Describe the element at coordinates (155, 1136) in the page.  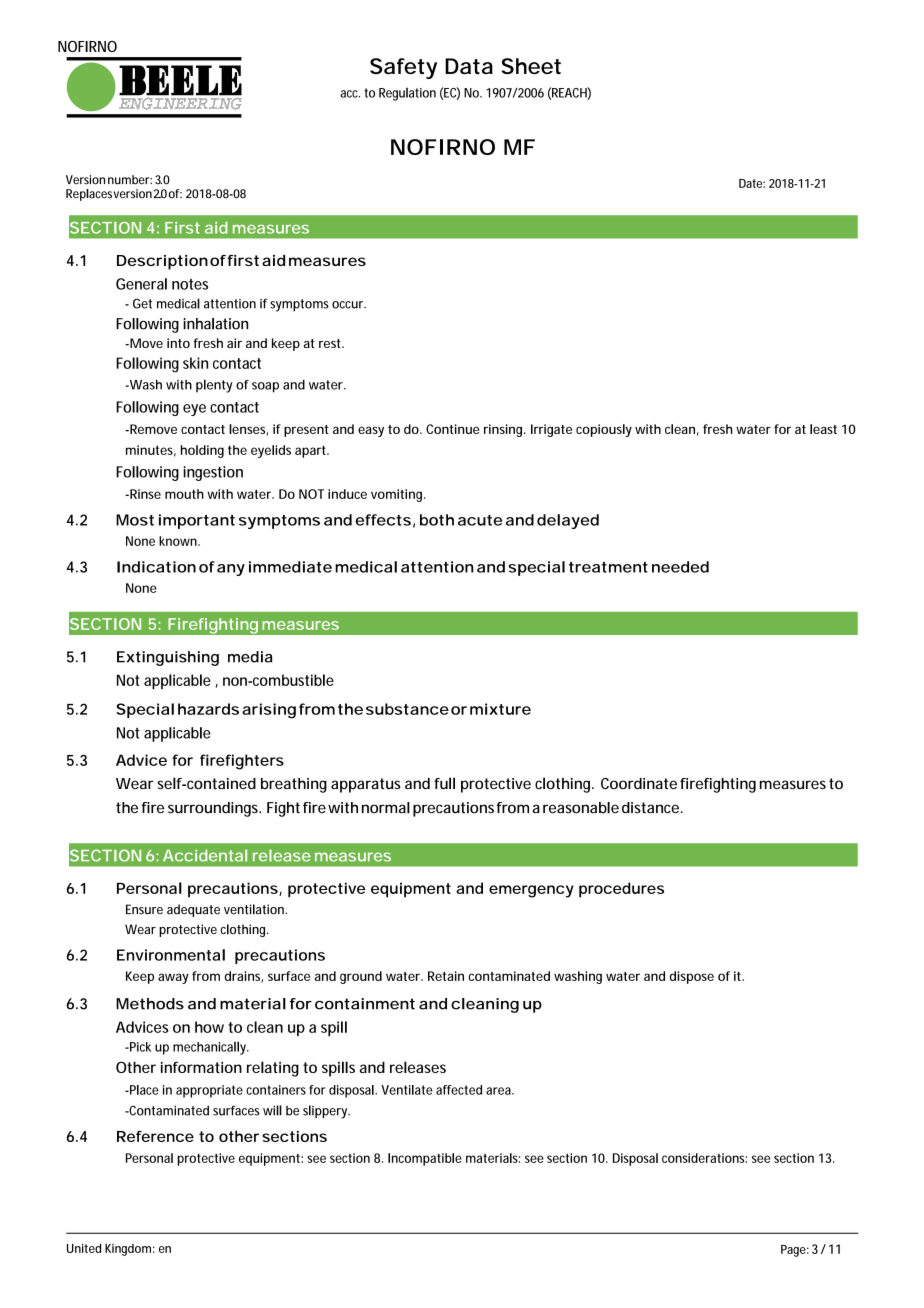
I see `Reference` at that location.
